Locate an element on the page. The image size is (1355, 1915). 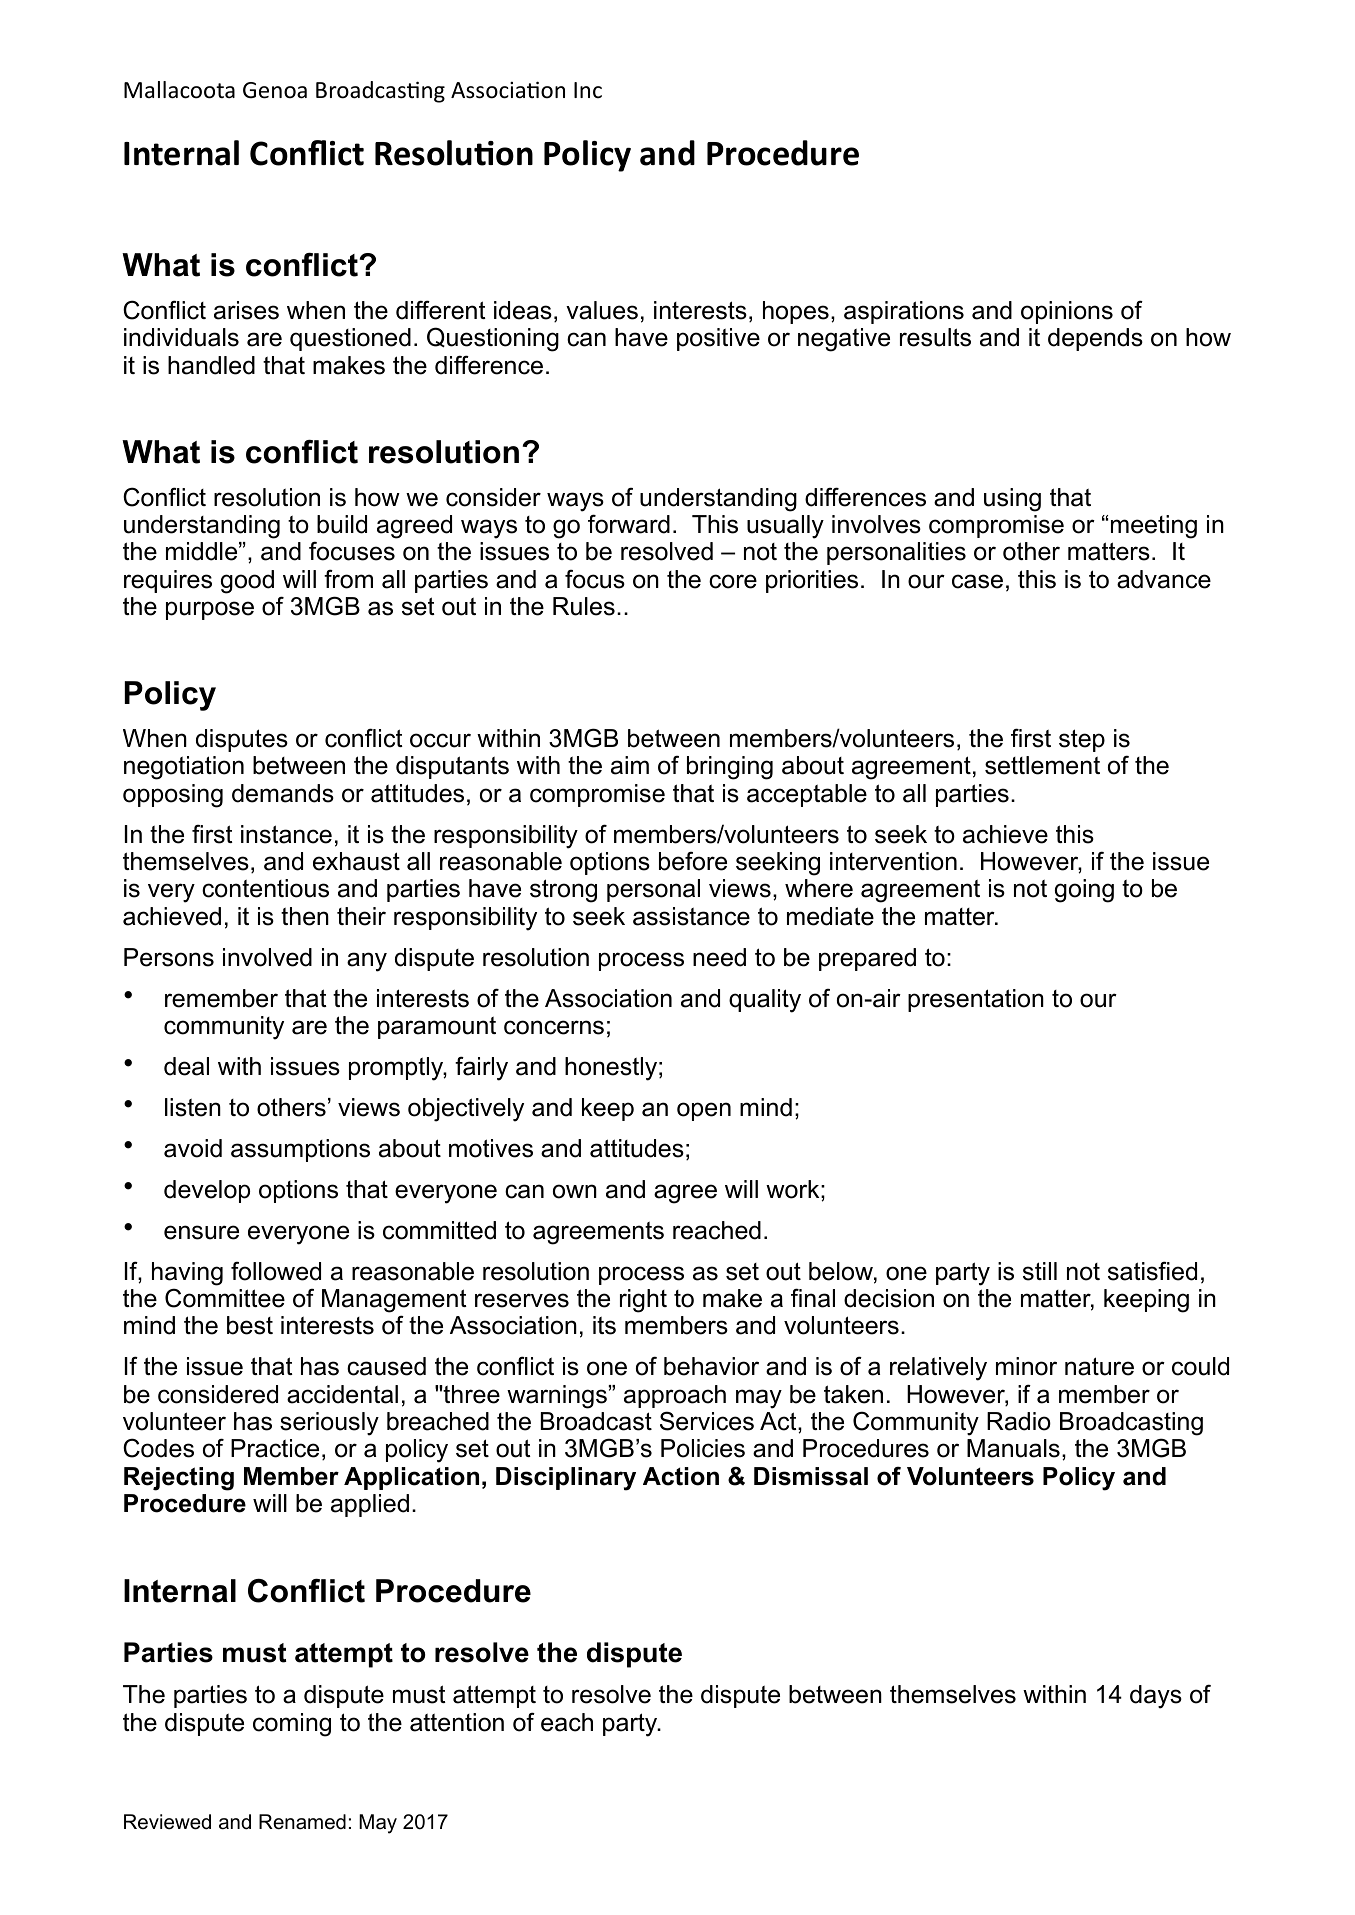
right is located at coordinates (643, 1301).
